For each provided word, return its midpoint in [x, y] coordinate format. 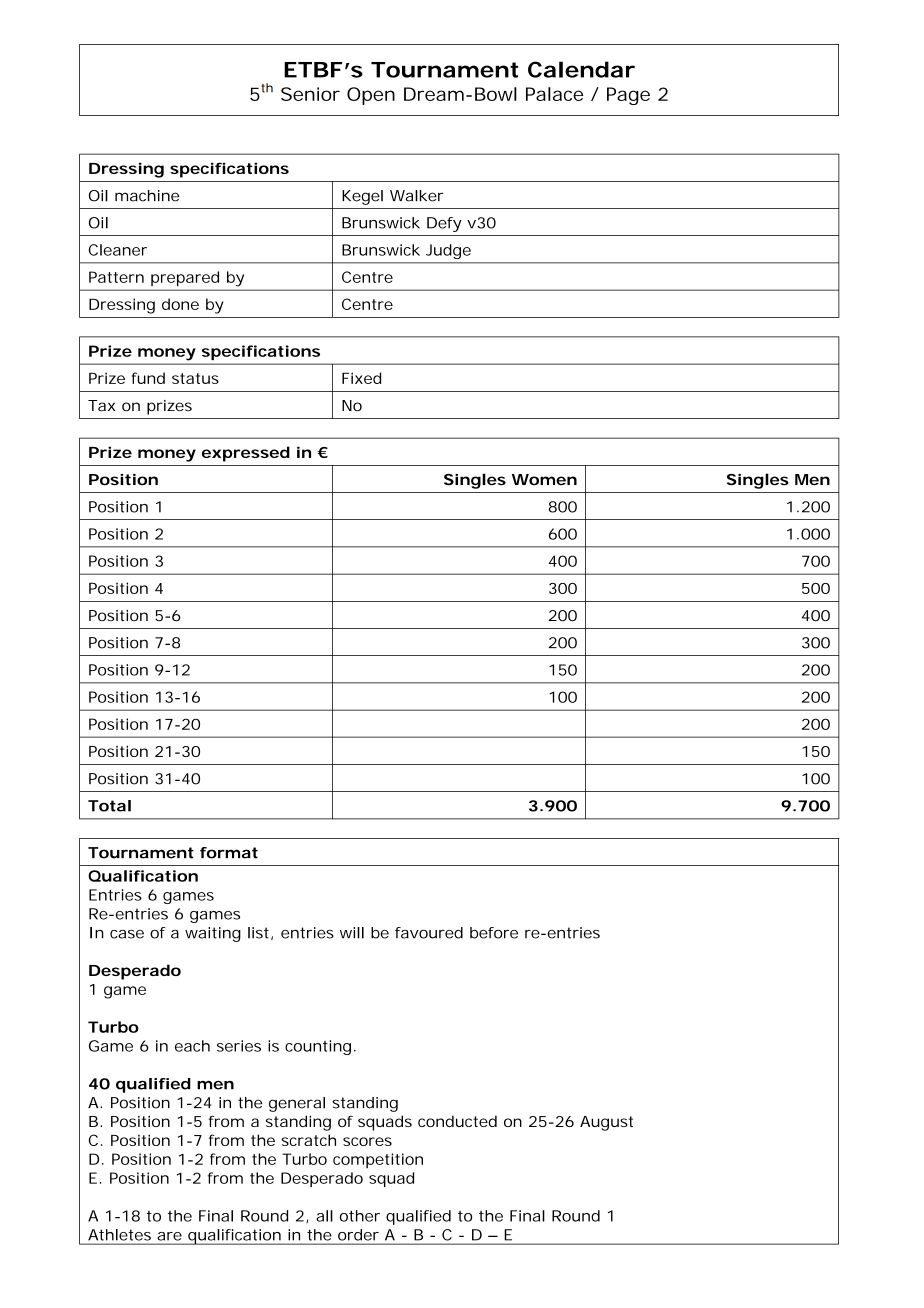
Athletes [119, 1235]
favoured [429, 933]
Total [109, 806]
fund [148, 378]
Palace [554, 94]
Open [371, 96]
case [127, 934]
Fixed [361, 378]
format [229, 853]
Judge [448, 251]
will [352, 933]
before [494, 933]
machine [147, 196]
